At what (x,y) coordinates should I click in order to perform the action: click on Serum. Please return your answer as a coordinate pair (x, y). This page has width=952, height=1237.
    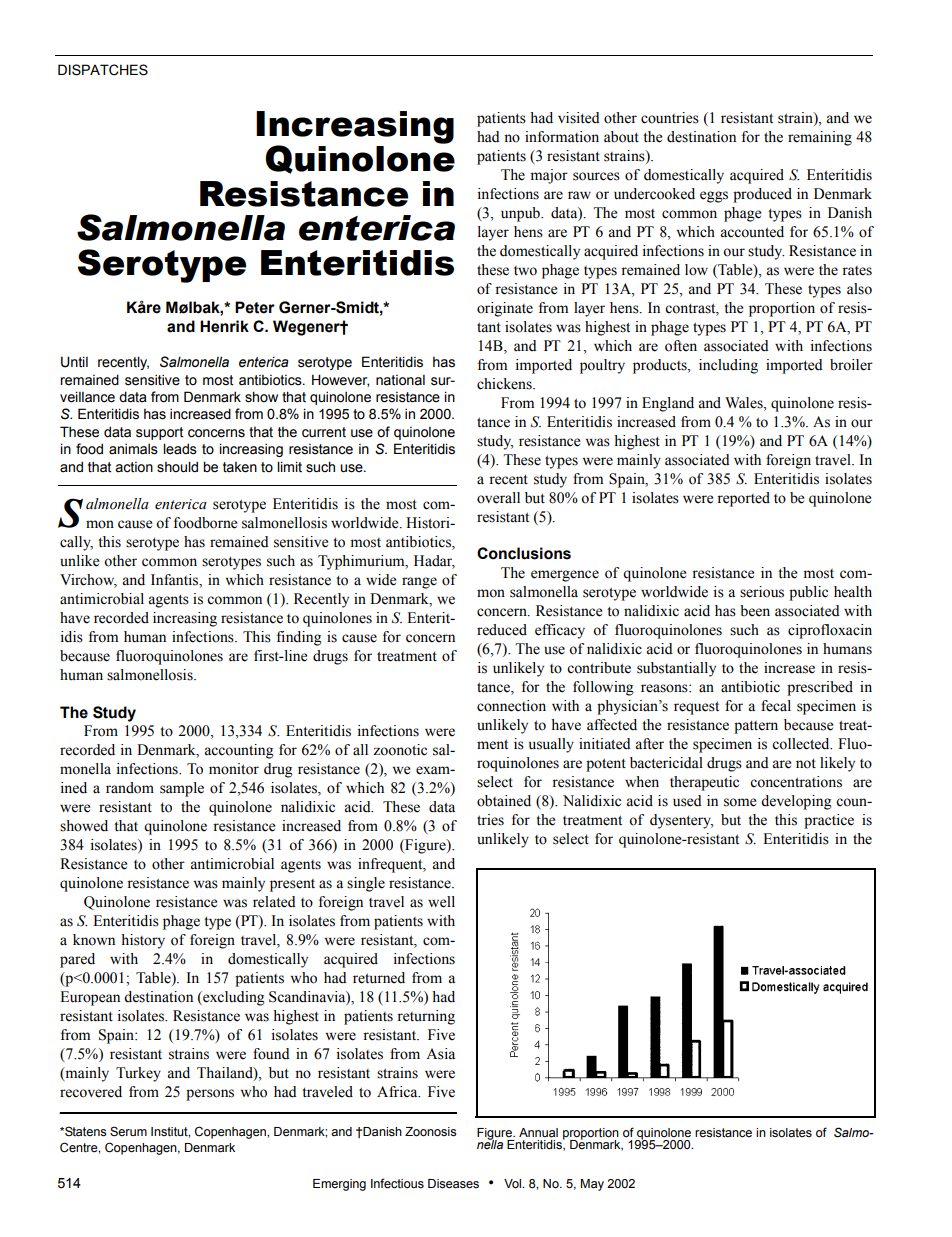
    Looking at the image, I should click on (128, 1131).
